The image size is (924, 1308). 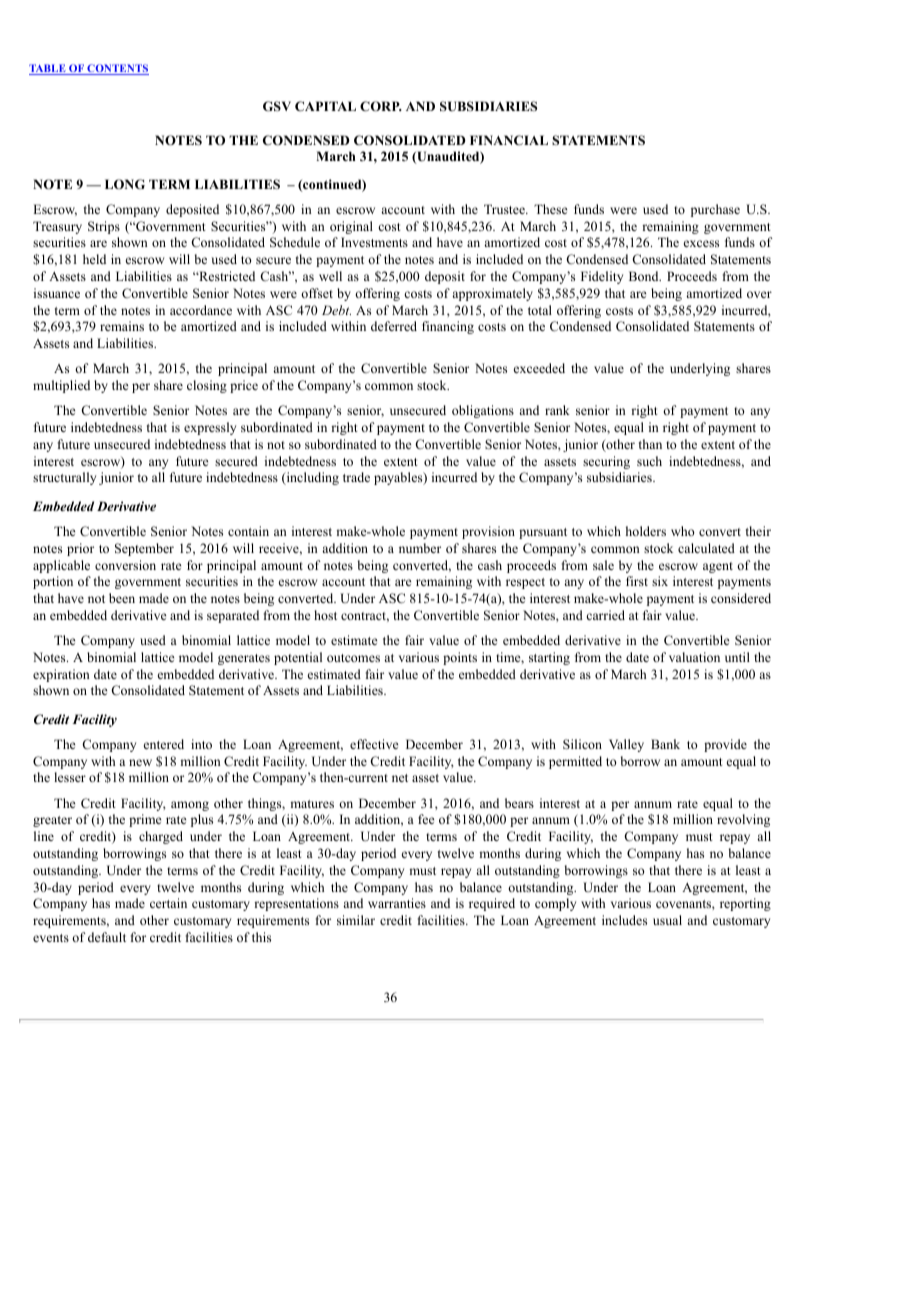 I want to click on certain, so click(x=168, y=903).
